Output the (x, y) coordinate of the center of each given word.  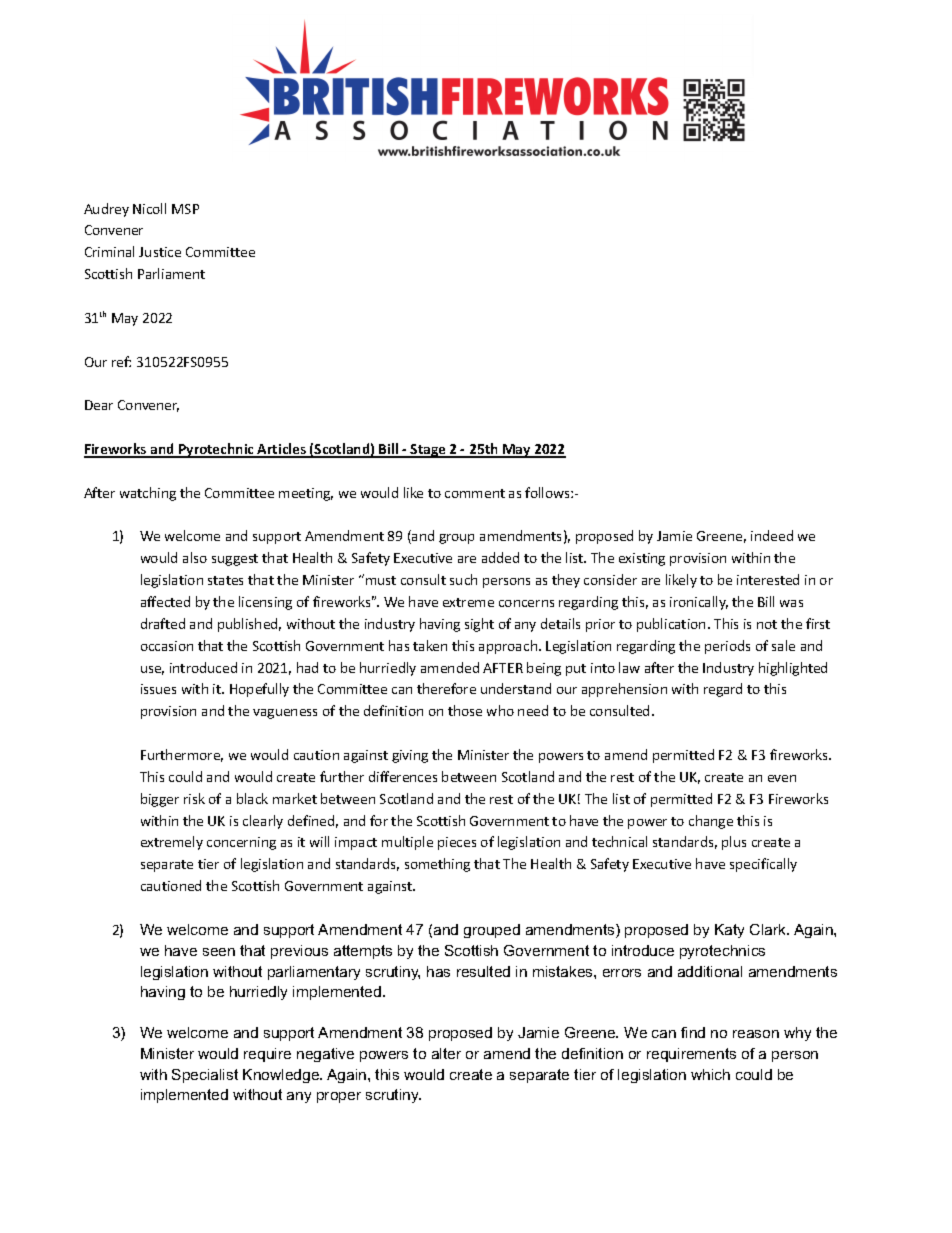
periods (727, 647)
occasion (167, 646)
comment (475, 493)
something (437, 865)
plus (734, 843)
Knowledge (282, 1076)
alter (446, 1053)
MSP (185, 209)
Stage (428, 451)
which (710, 1074)
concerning (241, 843)
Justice (160, 252)
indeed (772, 535)
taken (430, 645)
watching (148, 494)
